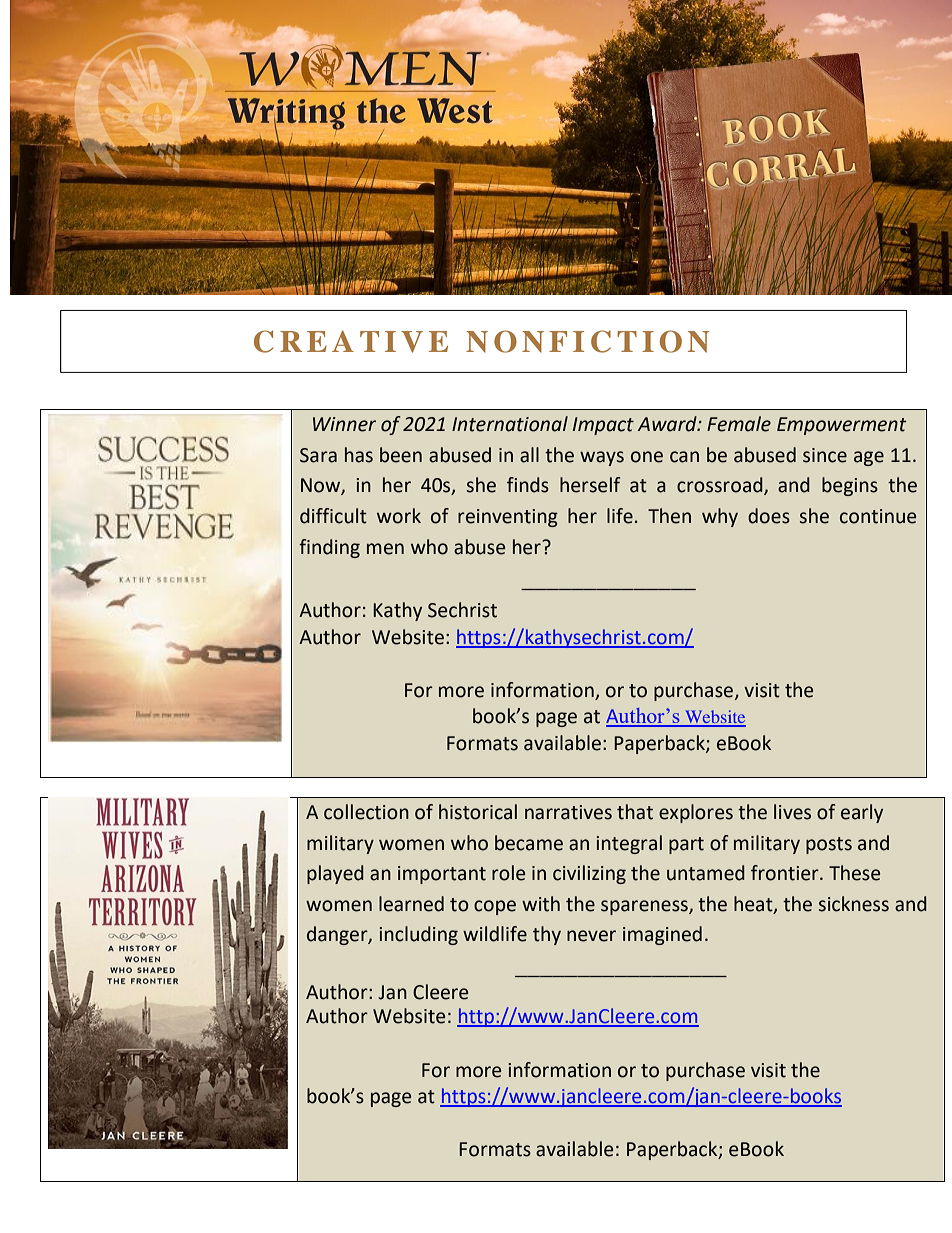 Image resolution: width=952 pixels, height=1233 pixels. What do you see at coordinates (792, 812) in the page?
I see `lives` at bounding box center [792, 812].
